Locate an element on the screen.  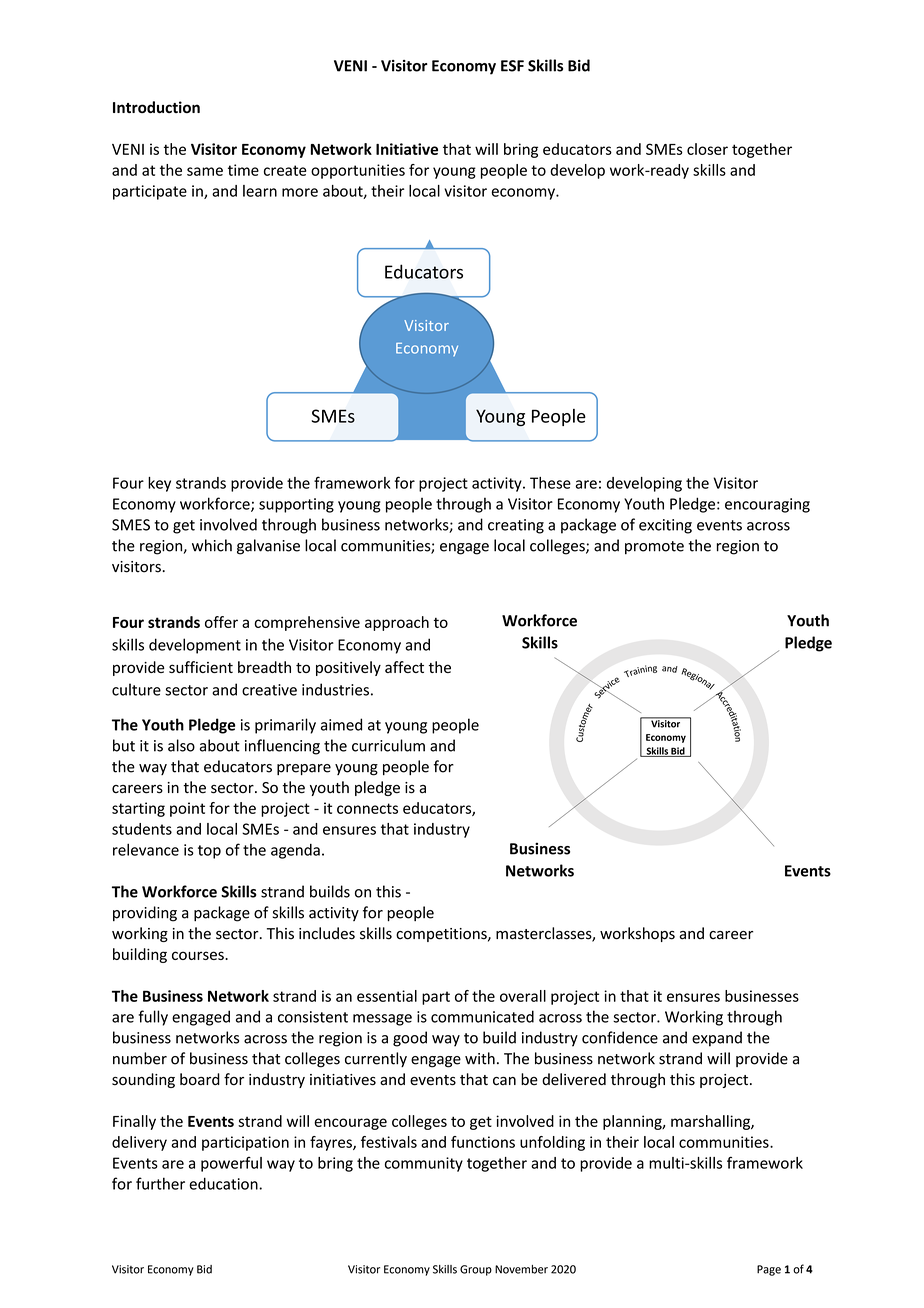
sufficient is located at coordinates (201, 667).
